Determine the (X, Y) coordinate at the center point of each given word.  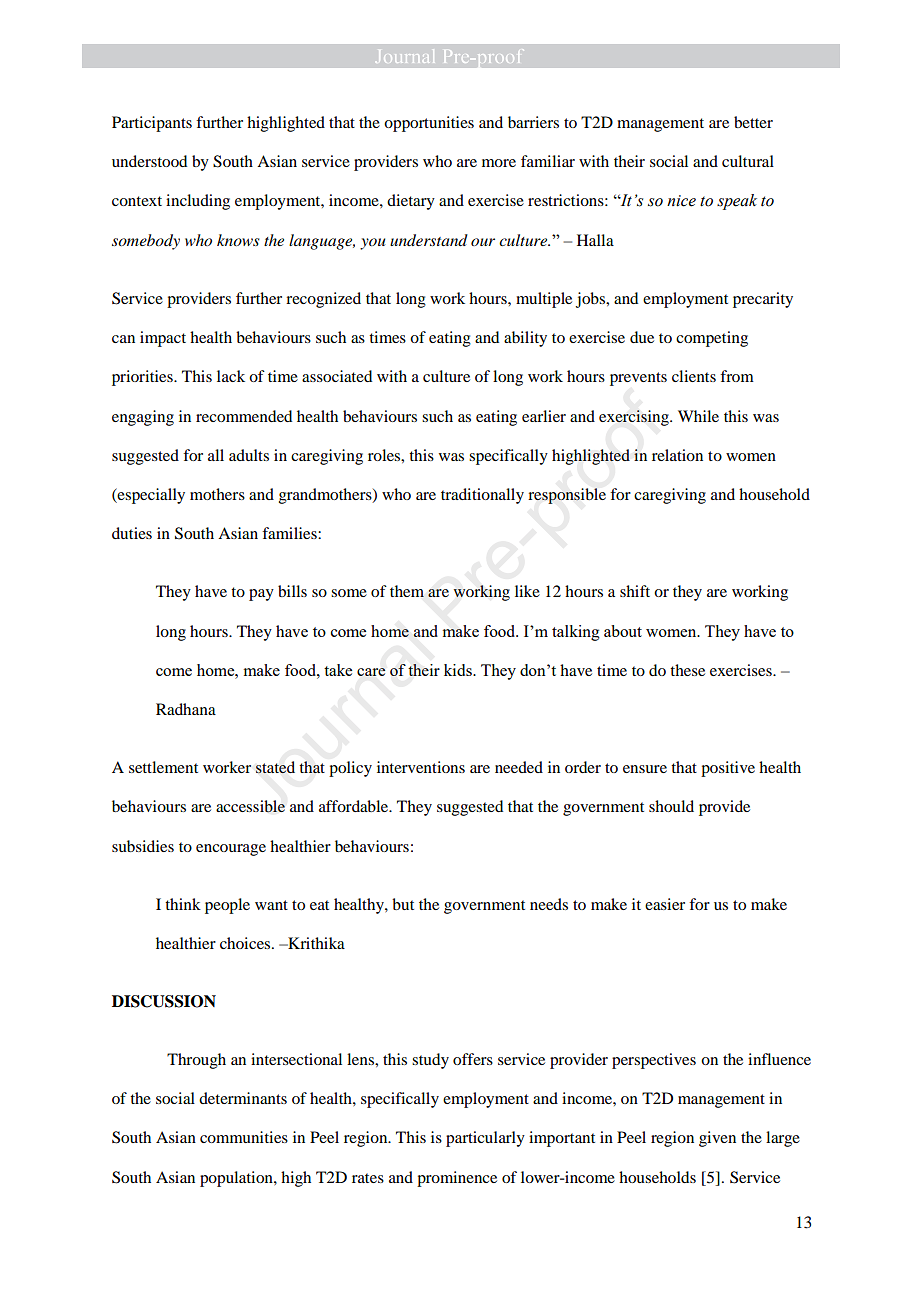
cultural (748, 161)
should (671, 806)
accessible (250, 806)
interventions (421, 767)
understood (149, 161)
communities (244, 1137)
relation (677, 455)
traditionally (482, 496)
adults (249, 455)
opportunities (429, 124)
